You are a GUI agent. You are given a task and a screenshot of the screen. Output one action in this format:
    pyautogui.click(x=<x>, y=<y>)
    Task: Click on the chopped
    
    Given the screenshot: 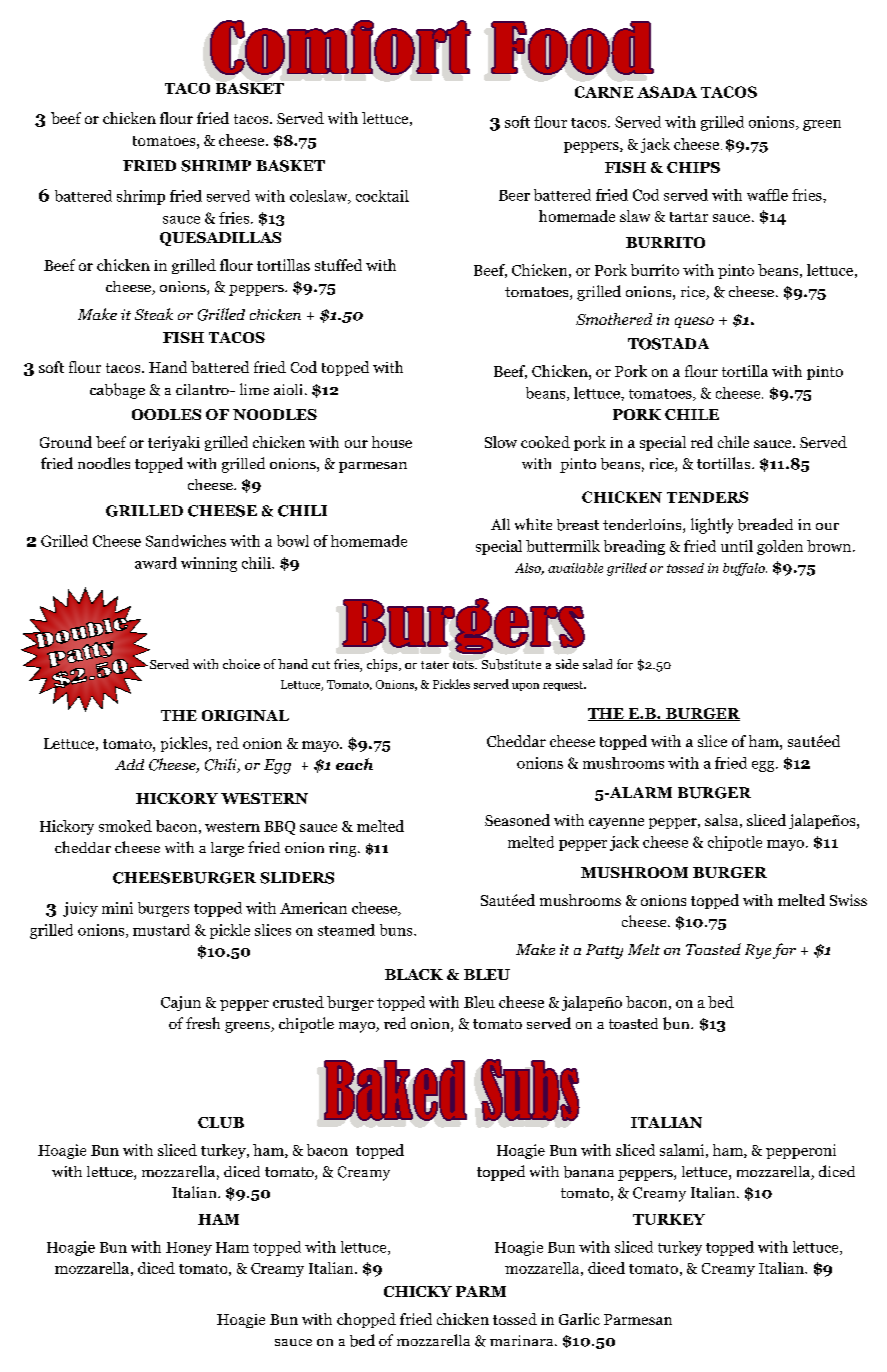 What is the action you would take?
    pyautogui.click(x=366, y=1320)
